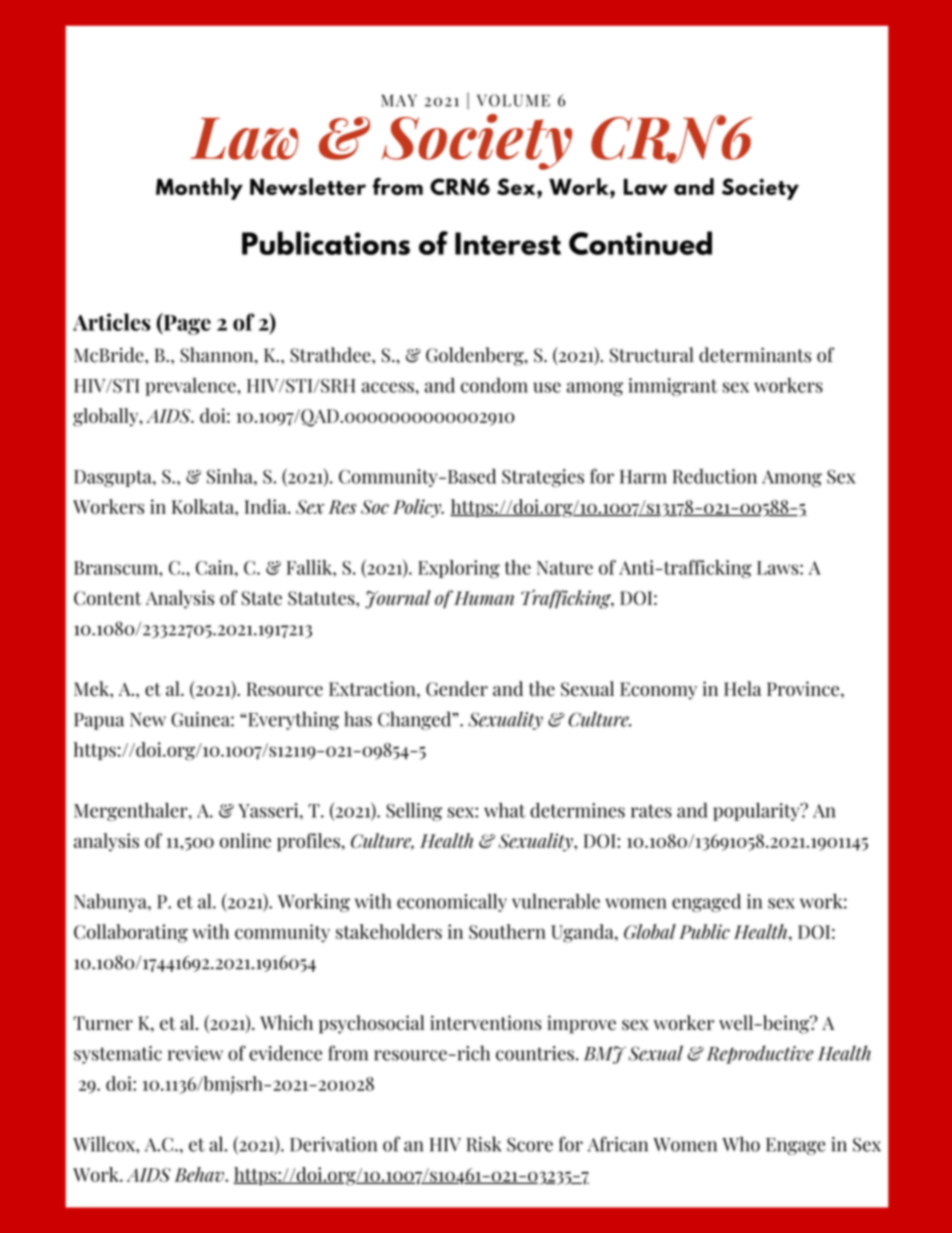 This screenshot has width=952, height=1233. What do you see at coordinates (399, 100) in the screenshot?
I see `MAY` at bounding box center [399, 100].
